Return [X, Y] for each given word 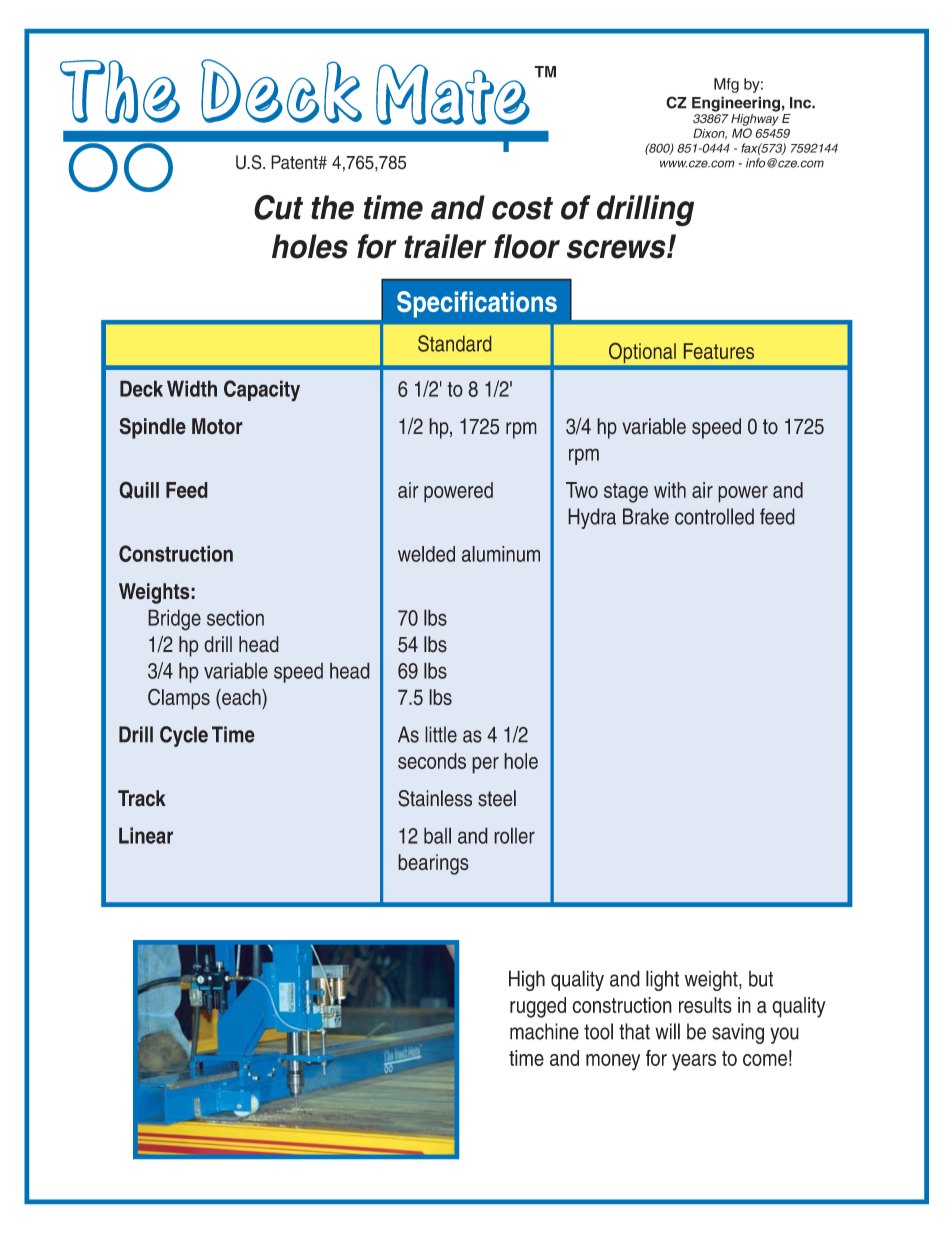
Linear [146, 835]
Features [719, 351]
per [485, 765]
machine [544, 1031]
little [441, 734]
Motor [217, 426]
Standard [454, 343]
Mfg [726, 85]
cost [522, 208]
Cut [278, 207]
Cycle [184, 736]
